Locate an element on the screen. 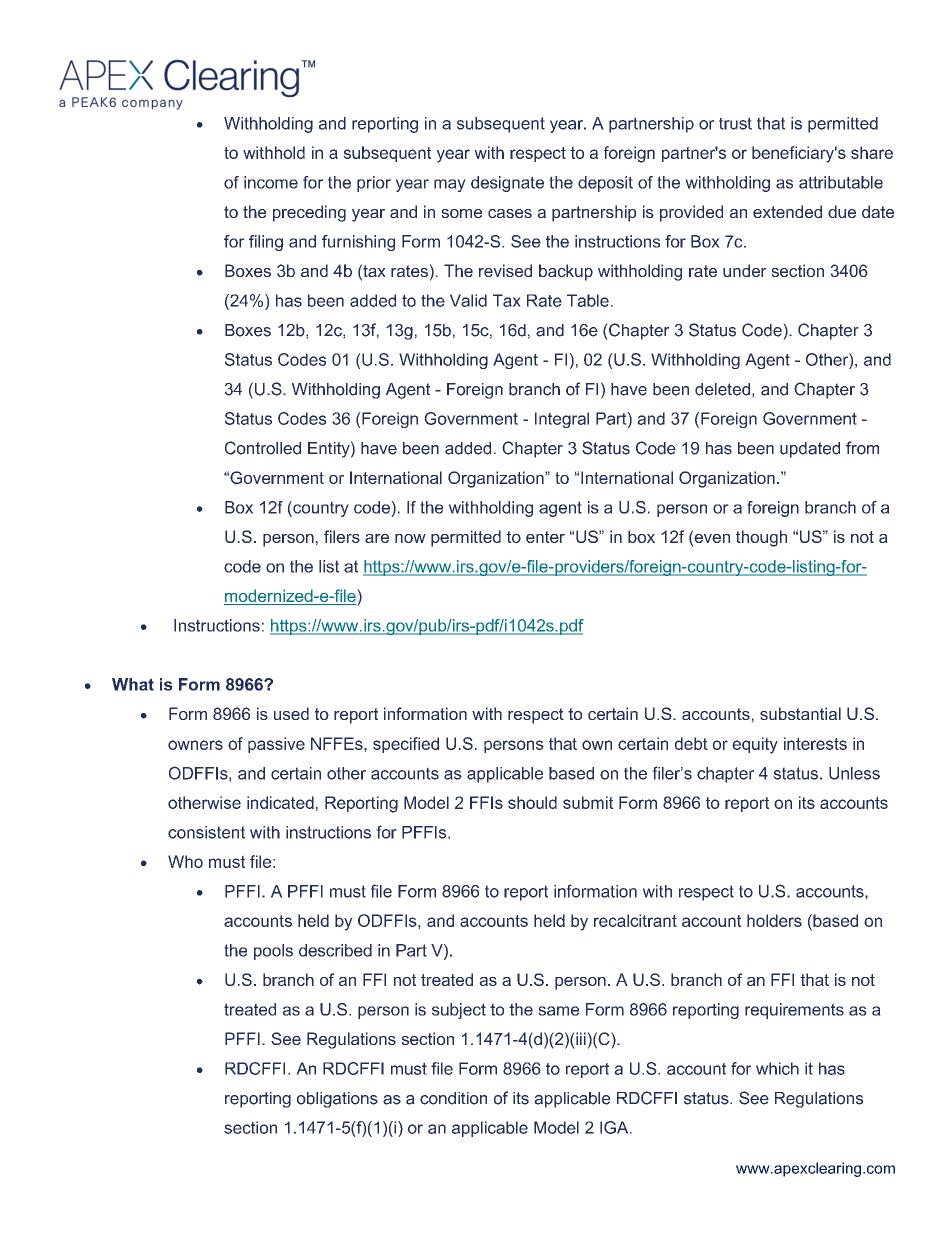 This screenshot has width=952, height=1233. Integral is located at coordinates (562, 420).
